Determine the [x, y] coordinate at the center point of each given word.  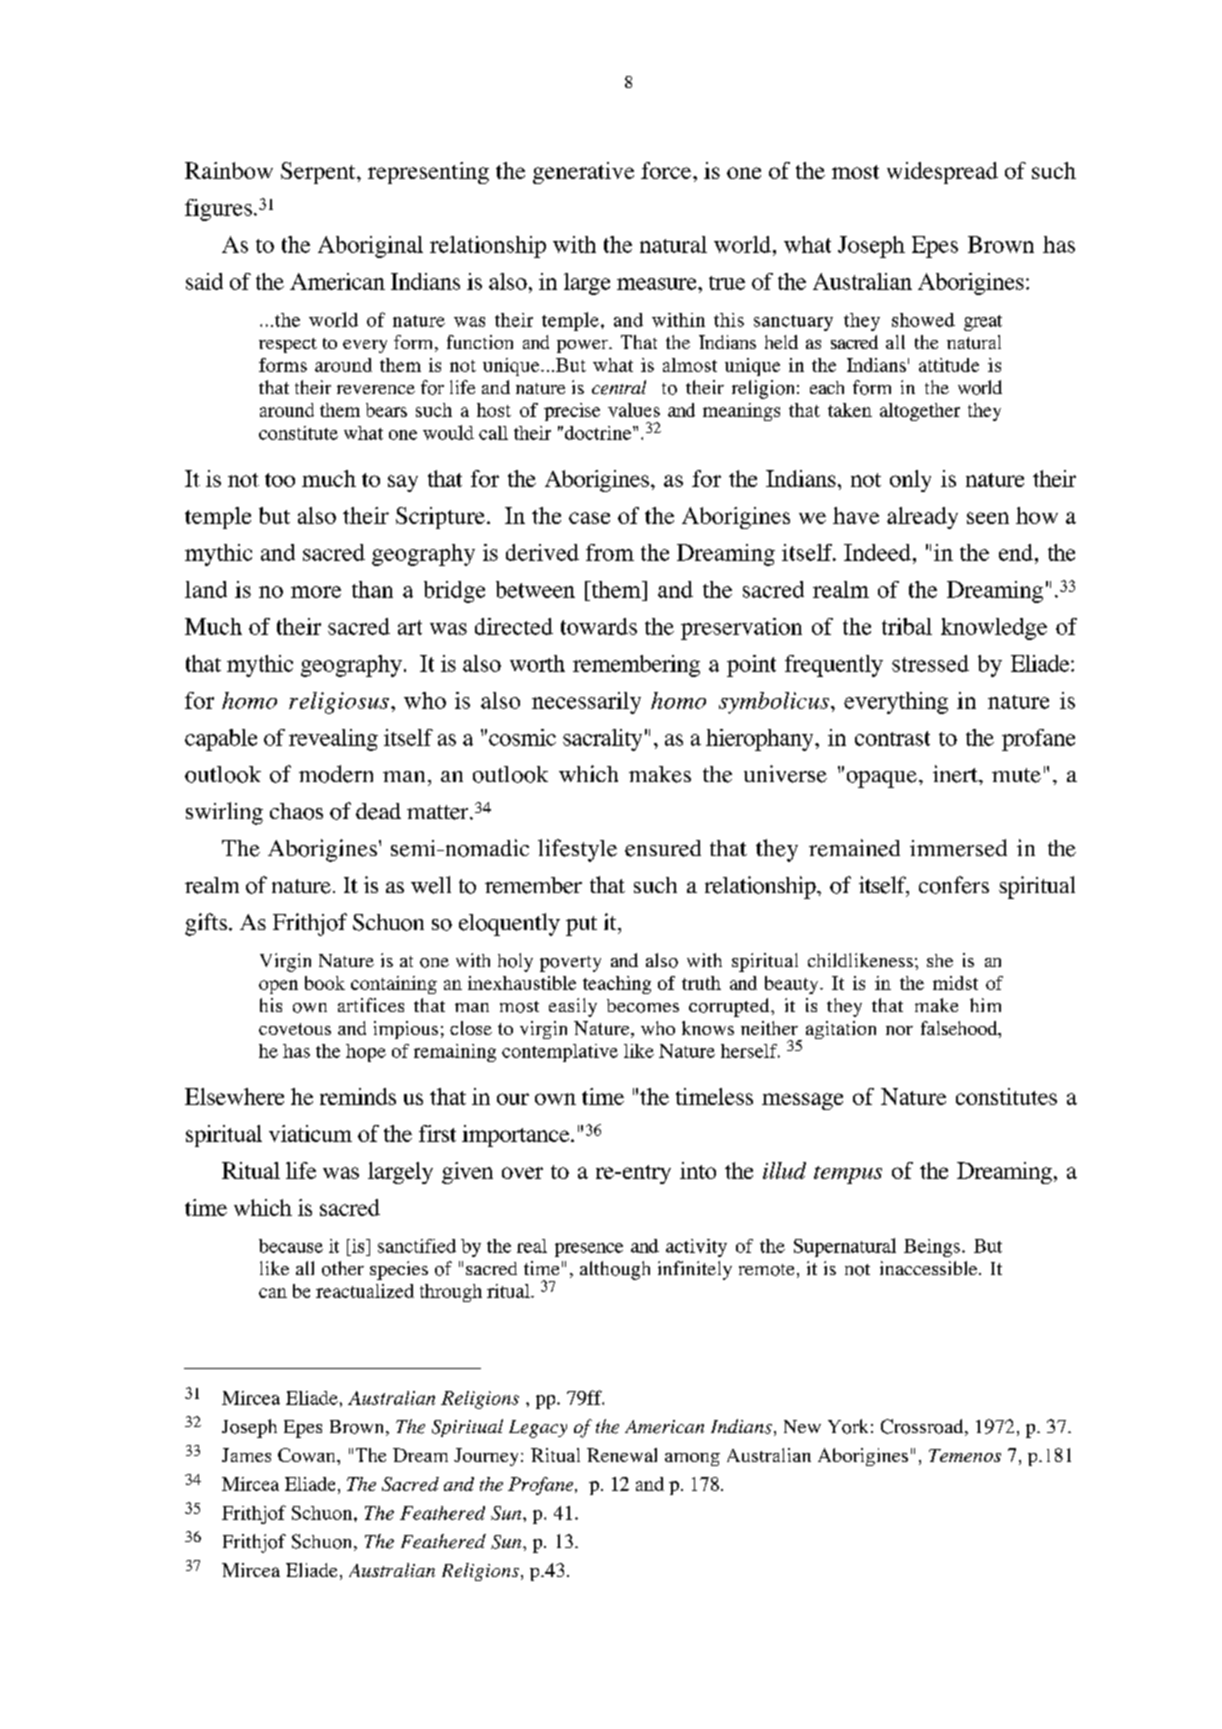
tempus [848, 1175]
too [280, 480]
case [589, 518]
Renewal [622, 1455]
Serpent [319, 173]
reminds [358, 1096]
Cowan [308, 1455]
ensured [663, 848]
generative [583, 173]
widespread [942, 173]
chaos [296, 811]
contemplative [560, 1053]
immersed [958, 848]
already [922, 518]
